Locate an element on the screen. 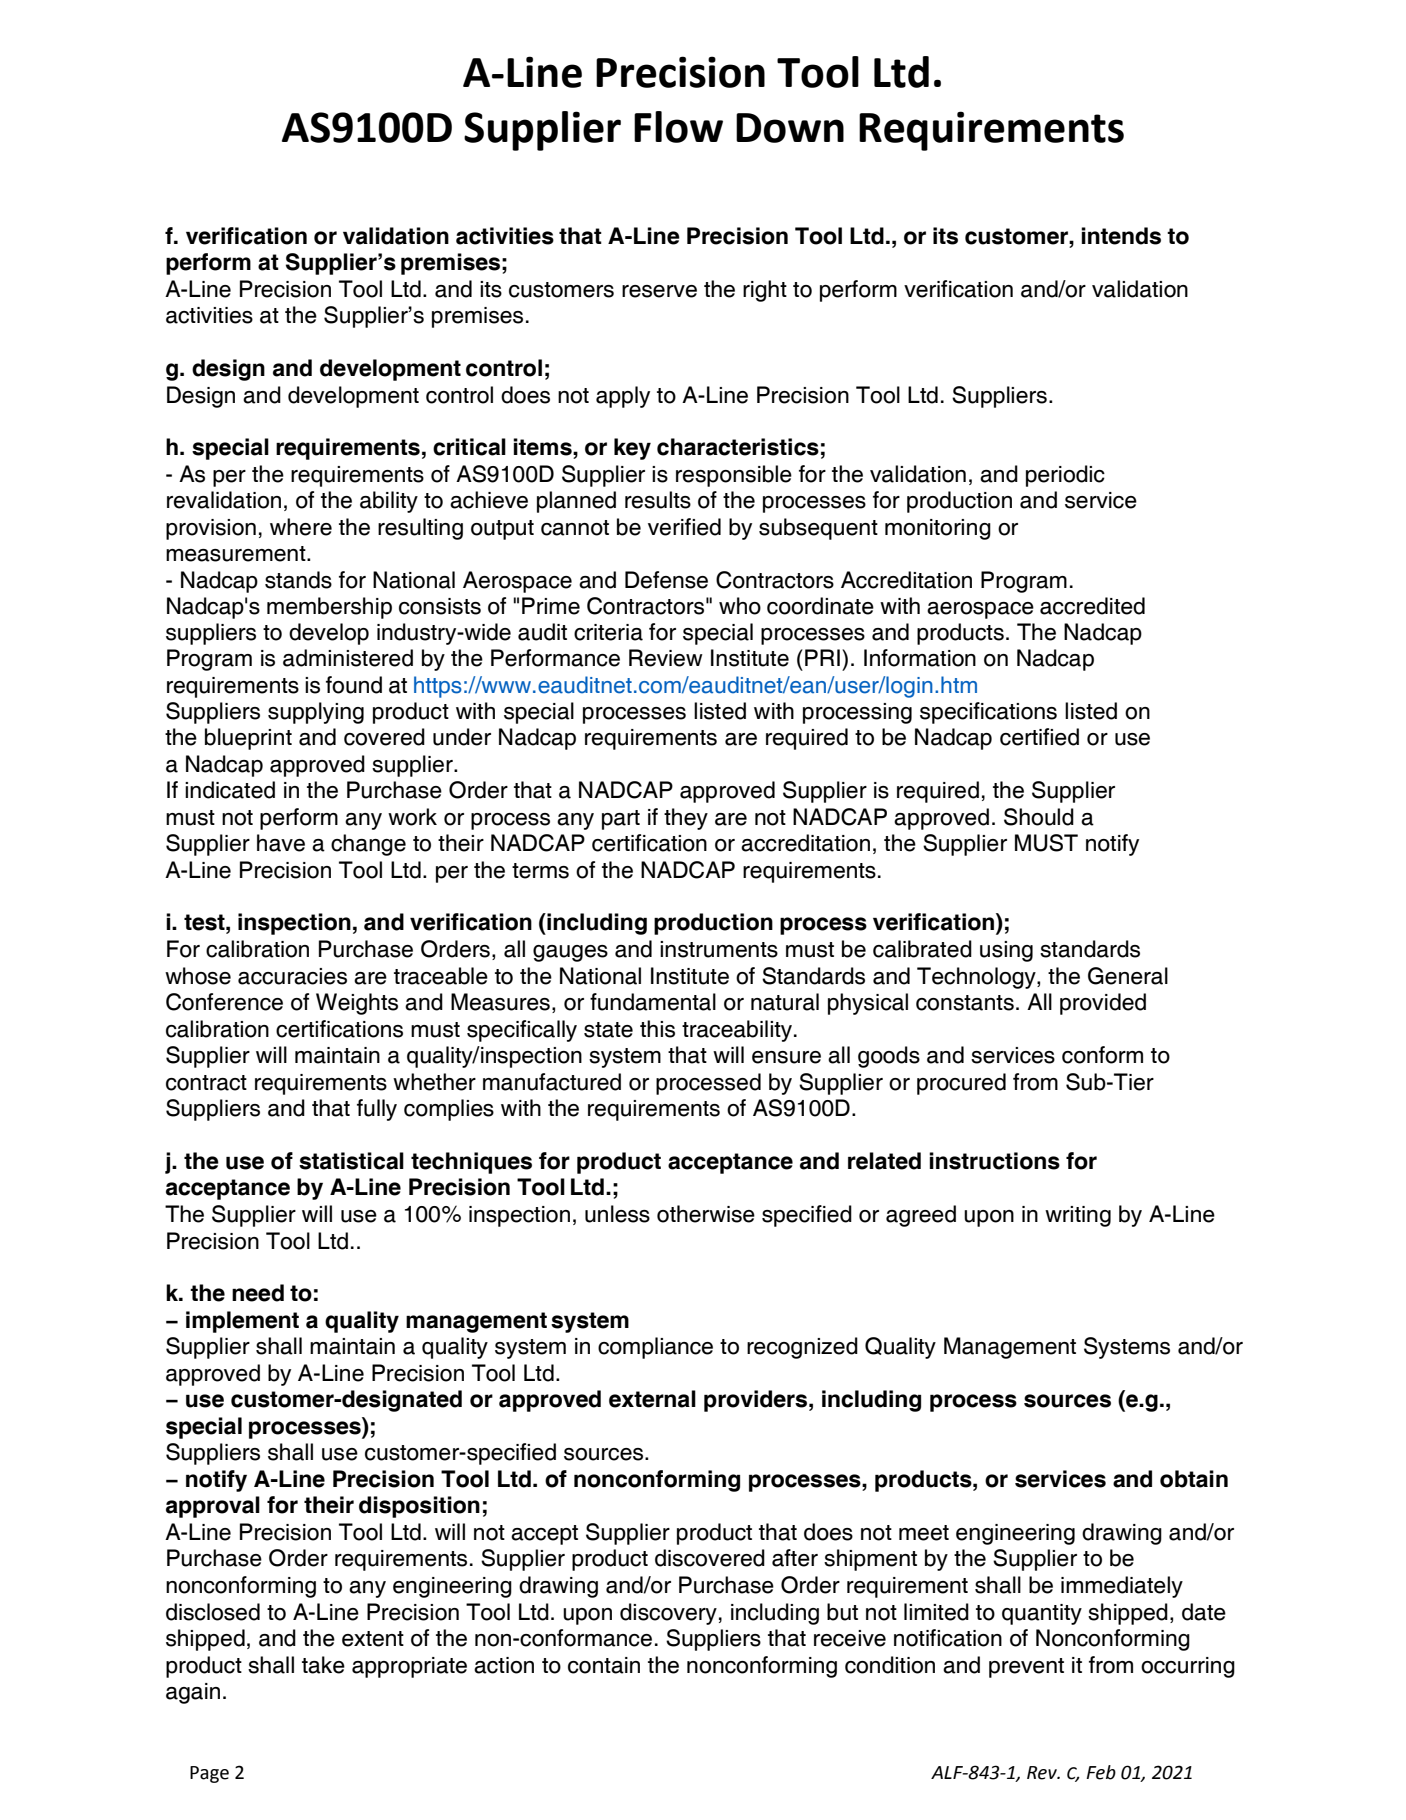  accredited is located at coordinates (1092, 606).
